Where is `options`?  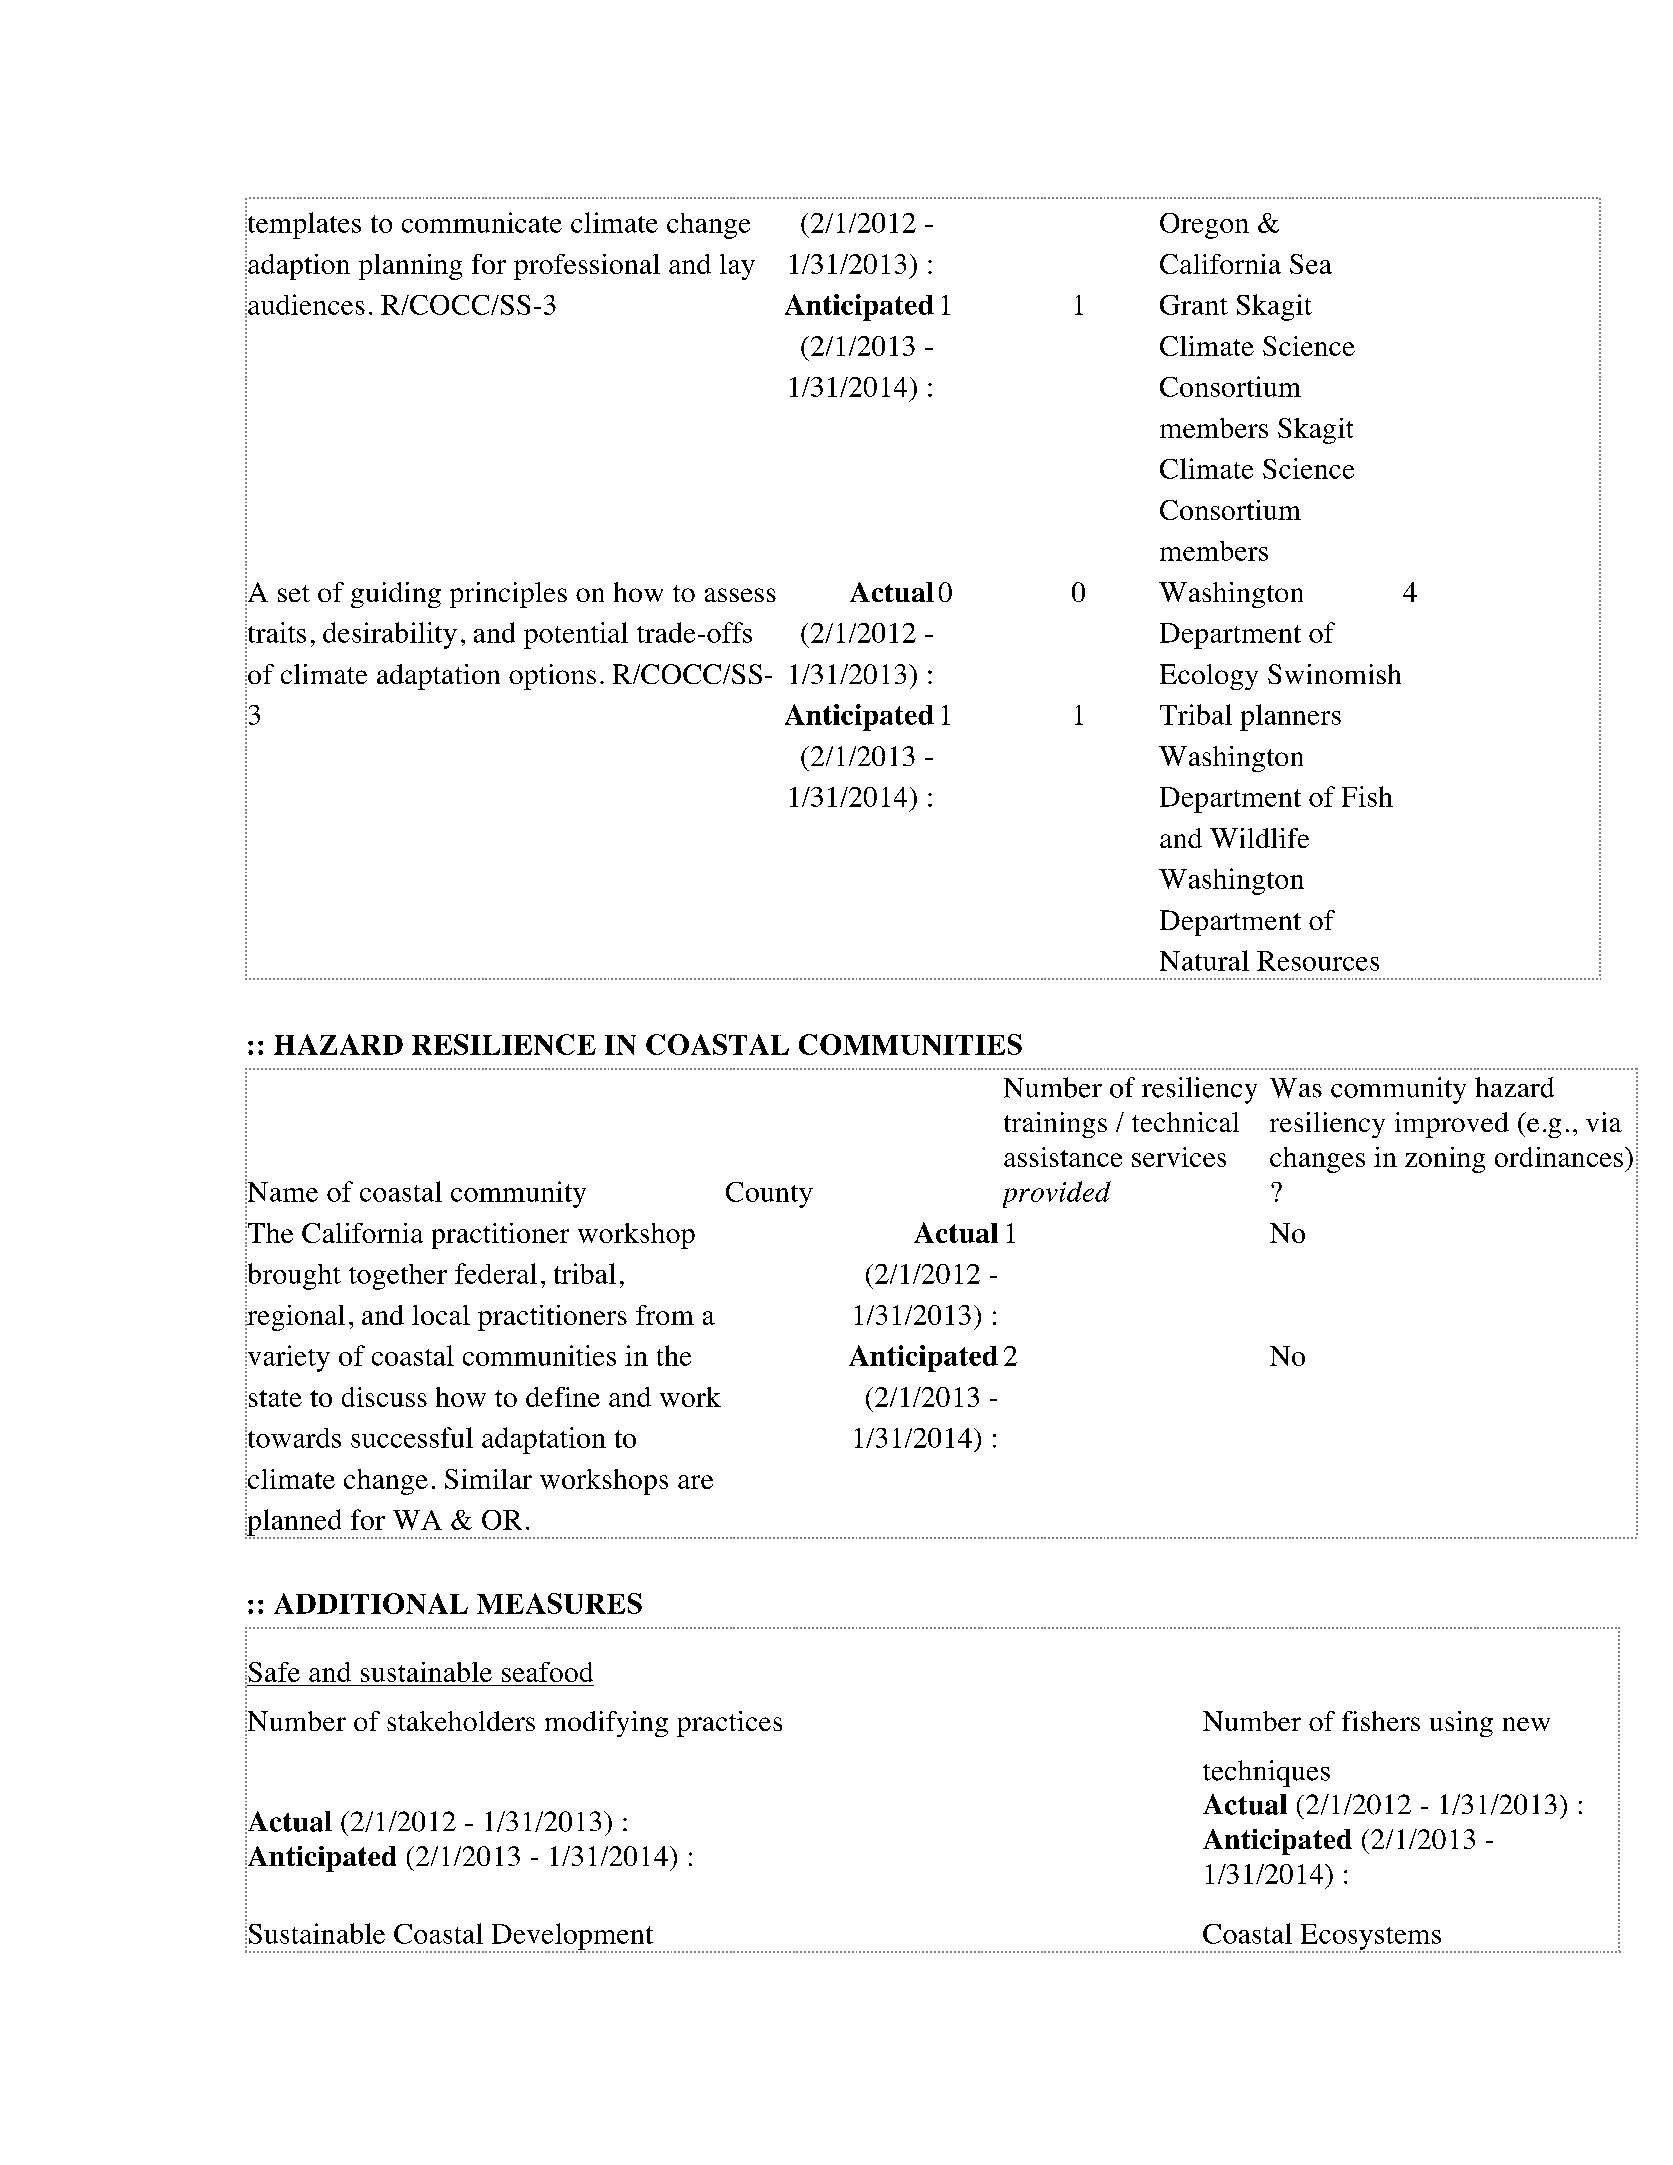
options is located at coordinates (552, 677).
